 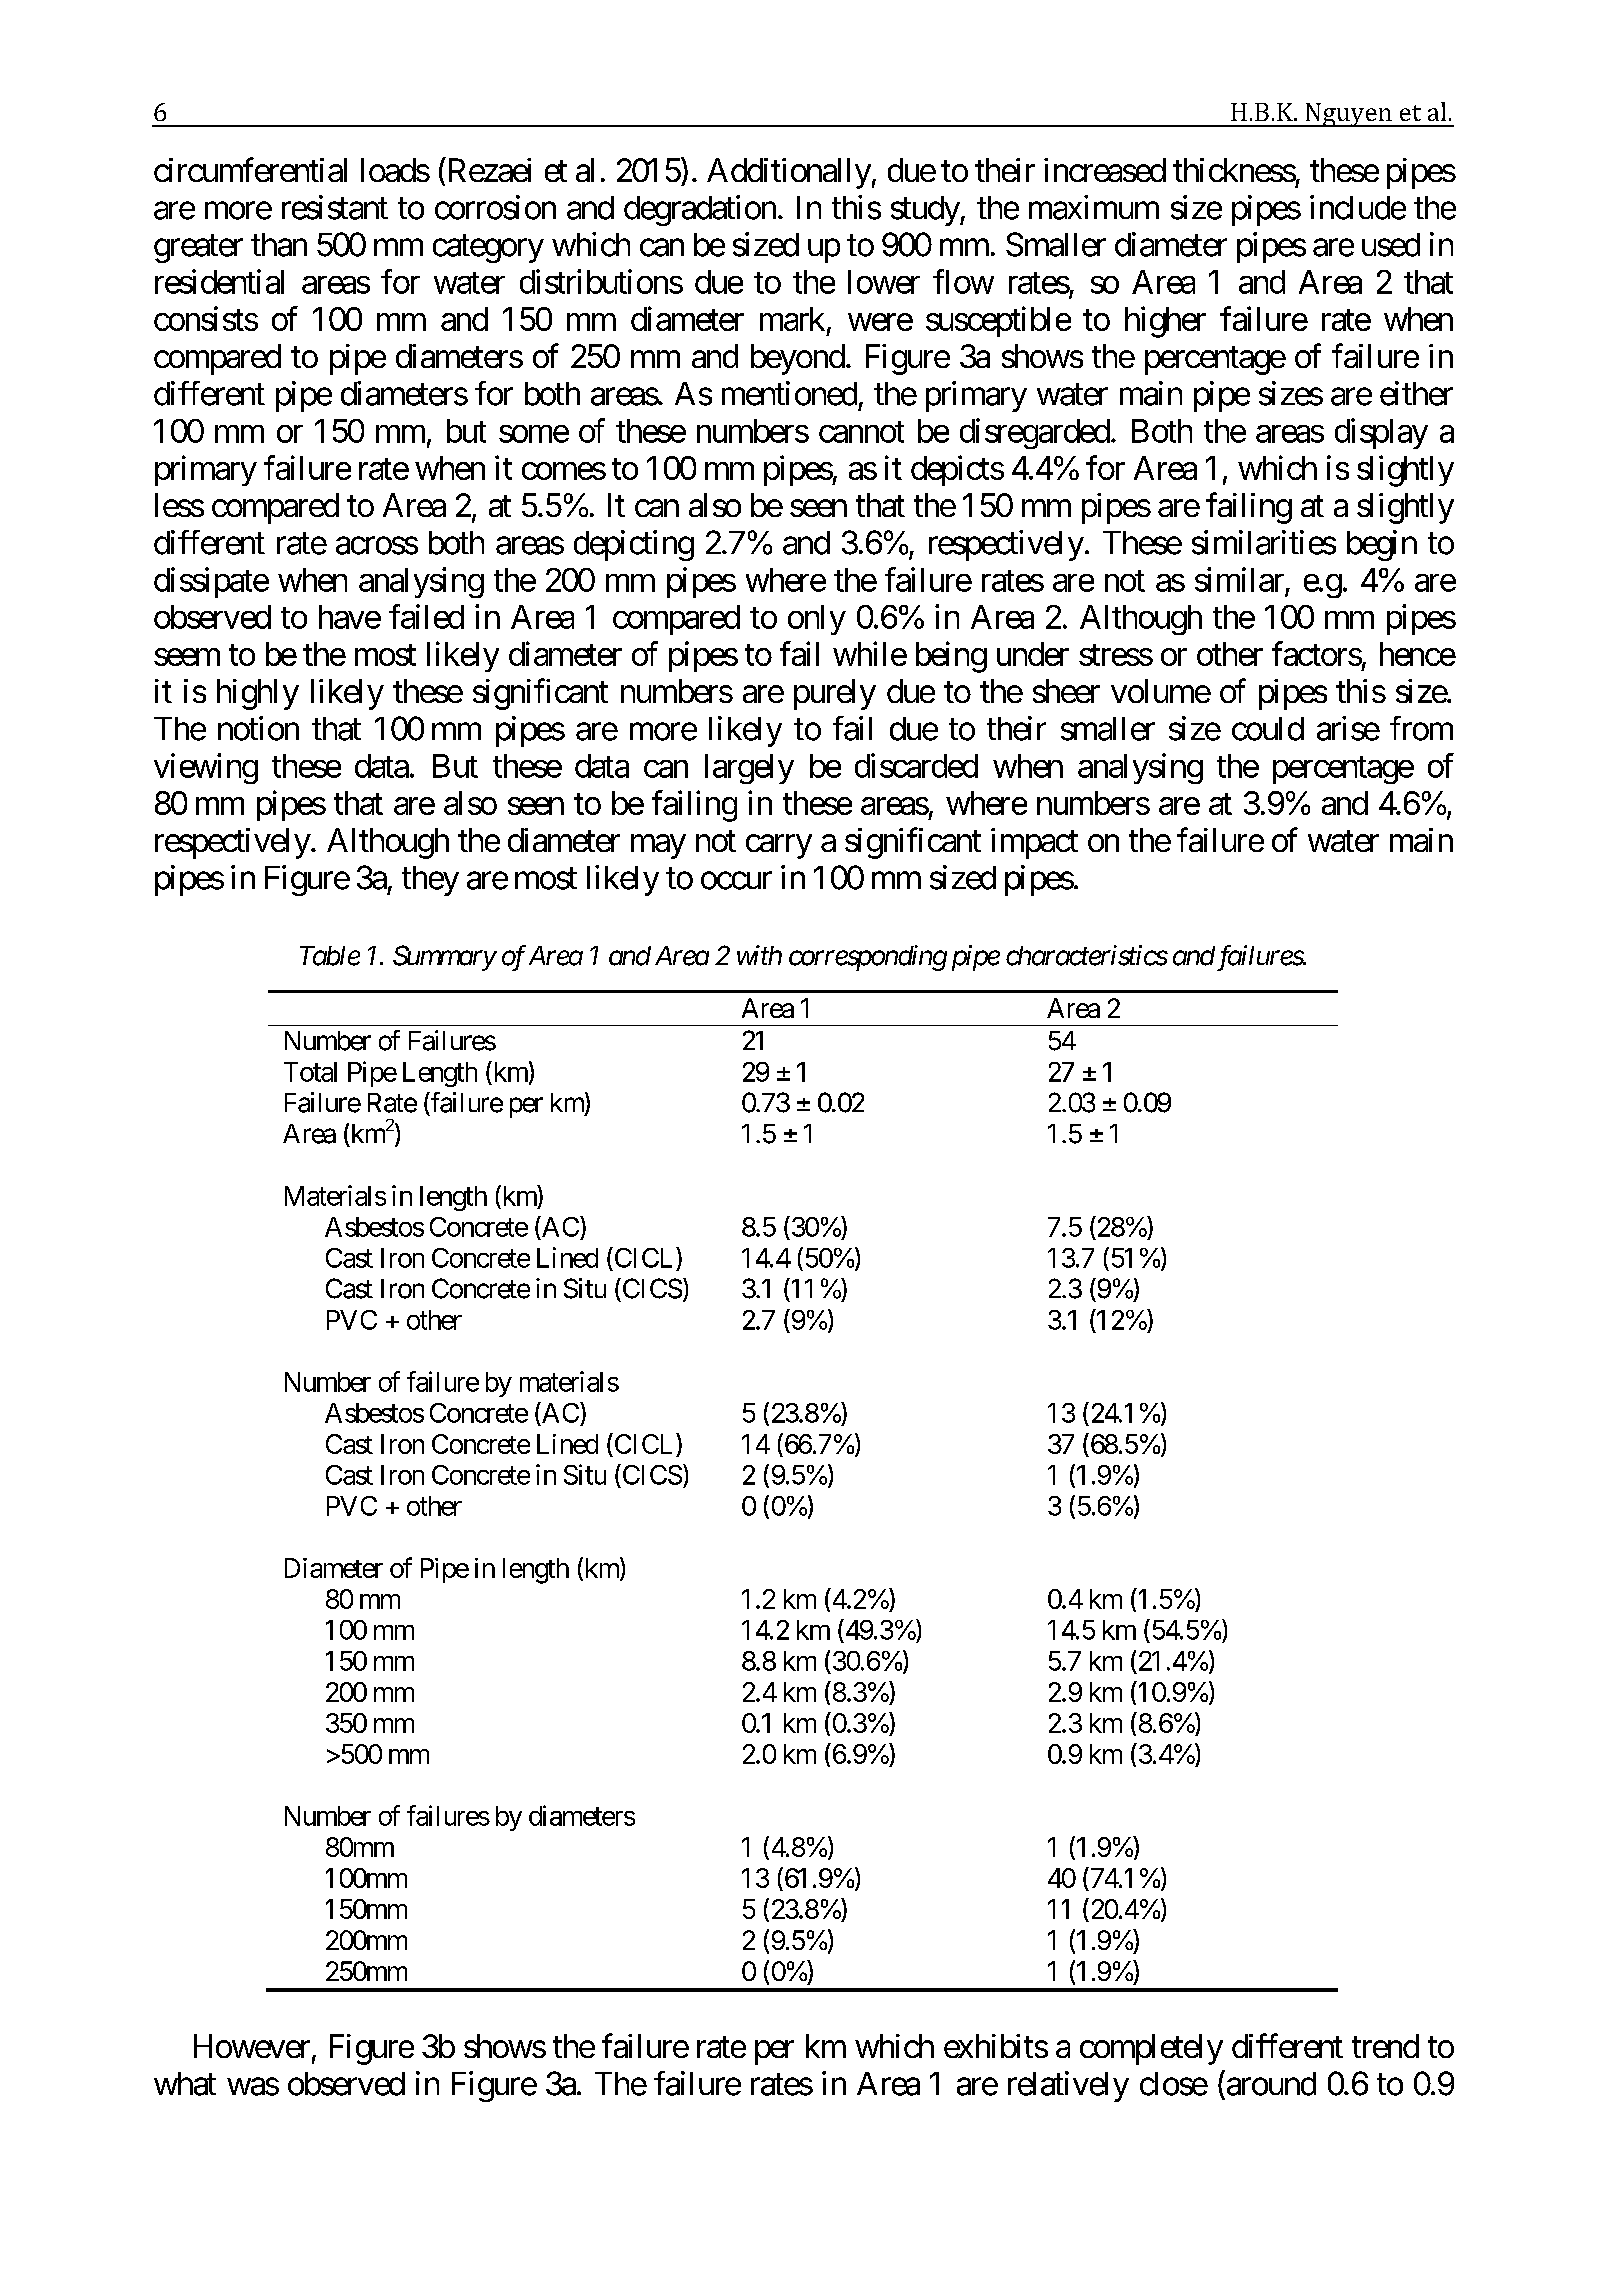 I want to click on Total, so click(x=310, y=1072).
